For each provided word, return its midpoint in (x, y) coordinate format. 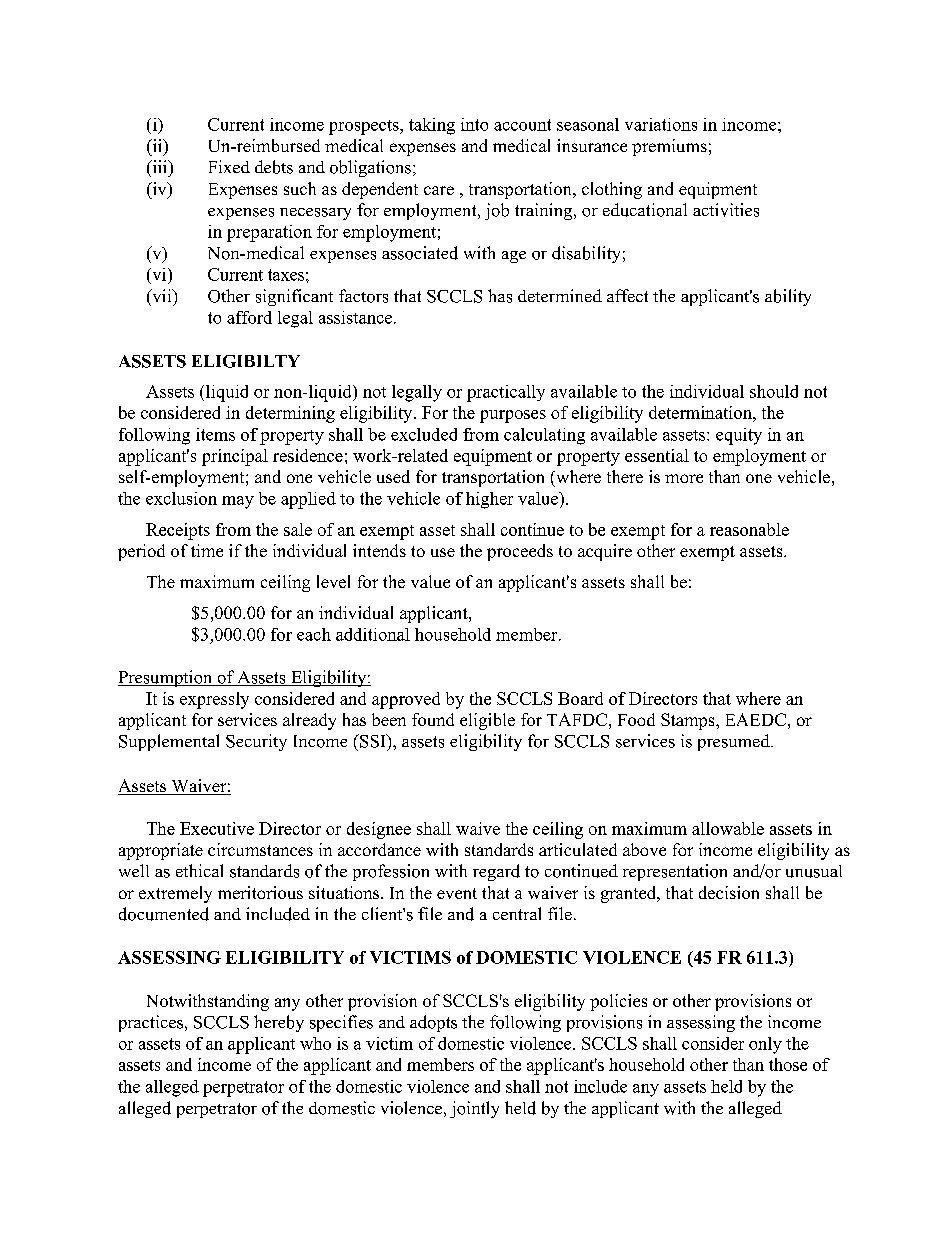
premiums (669, 147)
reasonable (749, 529)
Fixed (229, 166)
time (207, 550)
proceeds (520, 552)
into (474, 124)
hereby (279, 1023)
